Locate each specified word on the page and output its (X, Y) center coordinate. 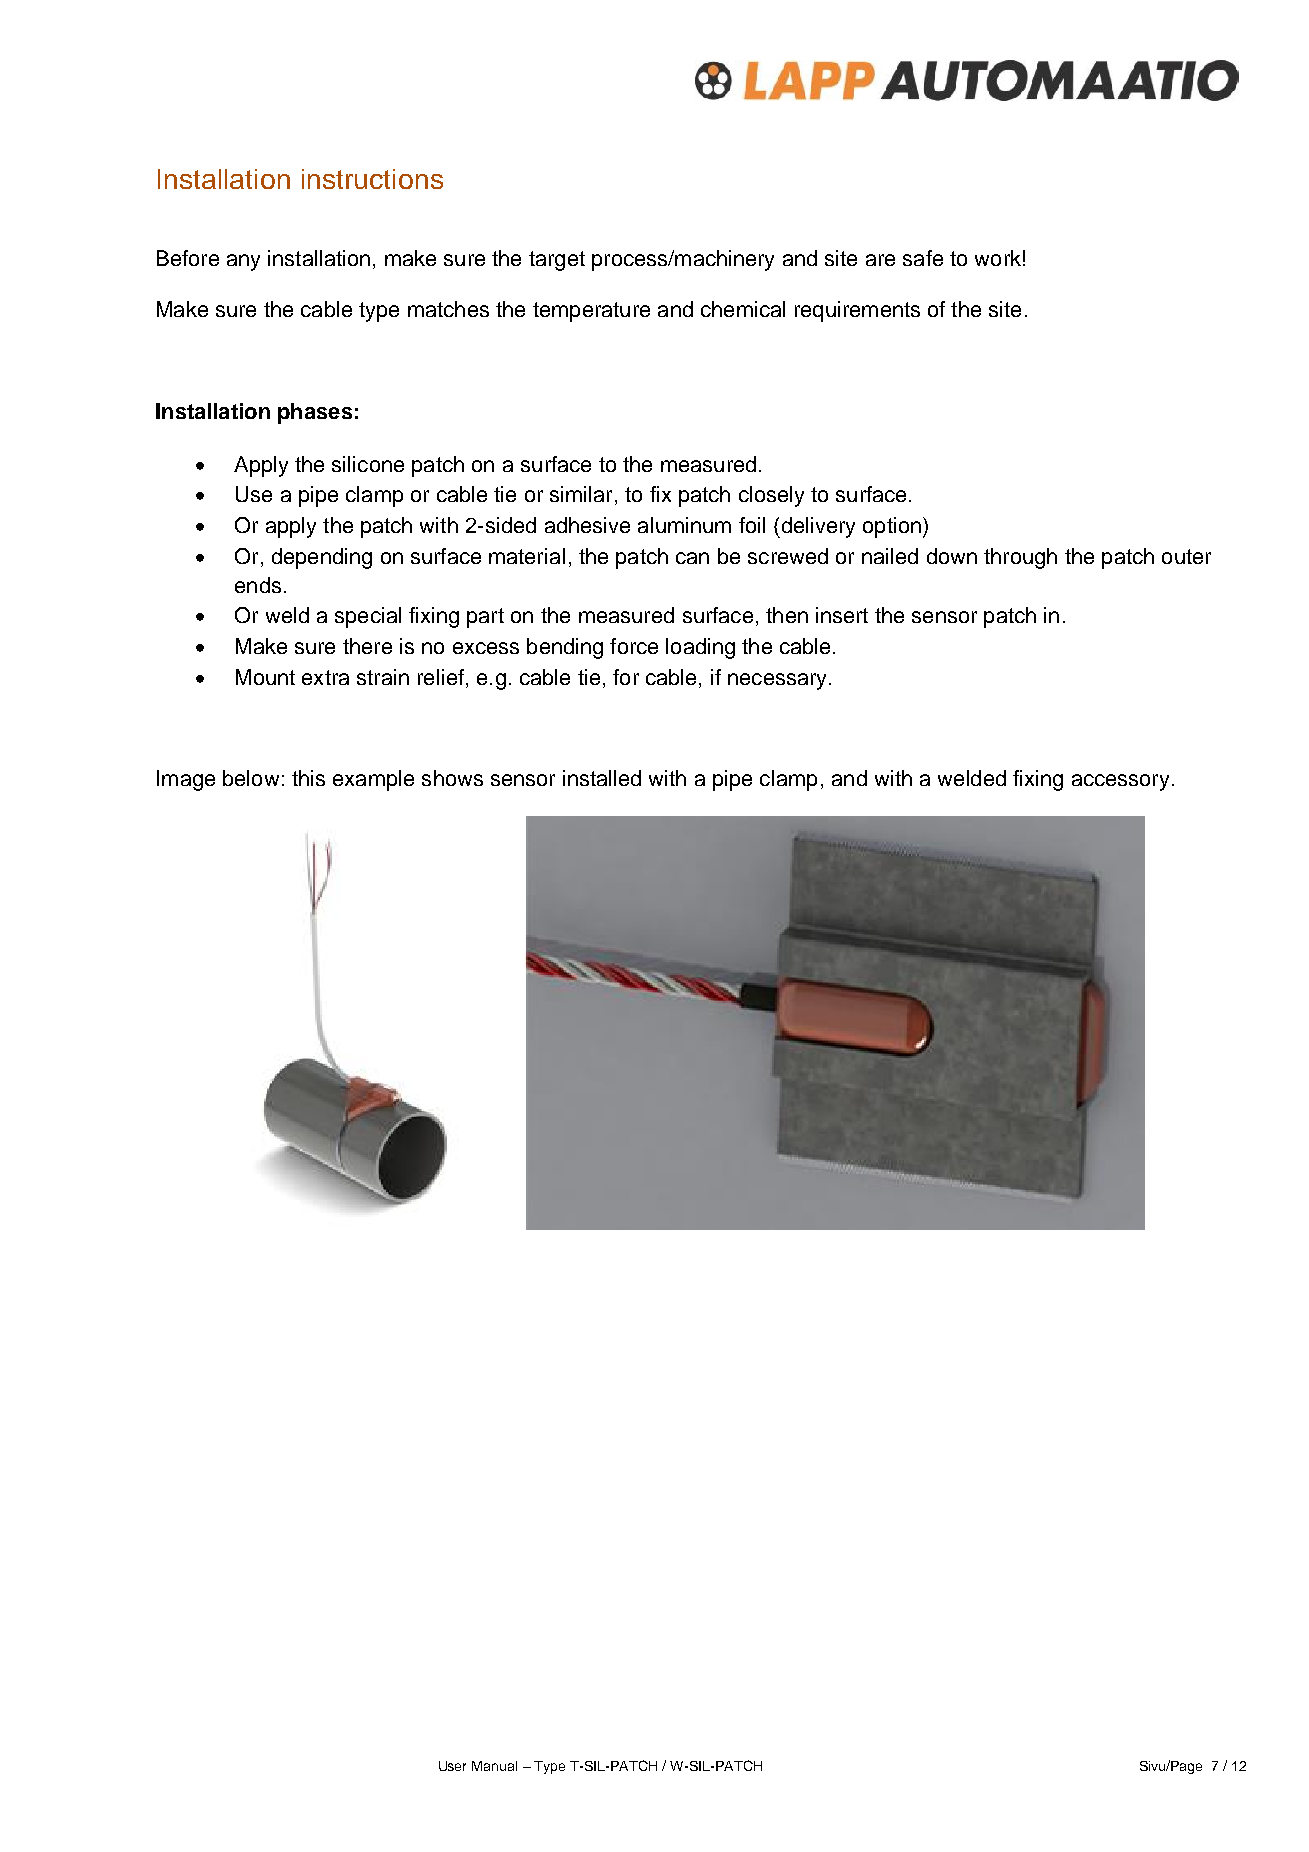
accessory (1120, 782)
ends (258, 585)
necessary (777, 681)
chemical (743, 309)
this (308, 778)
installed (602, 778)
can (692, 558)
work (998, 258)
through (1020, 558)
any (243, 262)
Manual (494, 1766)
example (373, 780)
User (452, 1766)
